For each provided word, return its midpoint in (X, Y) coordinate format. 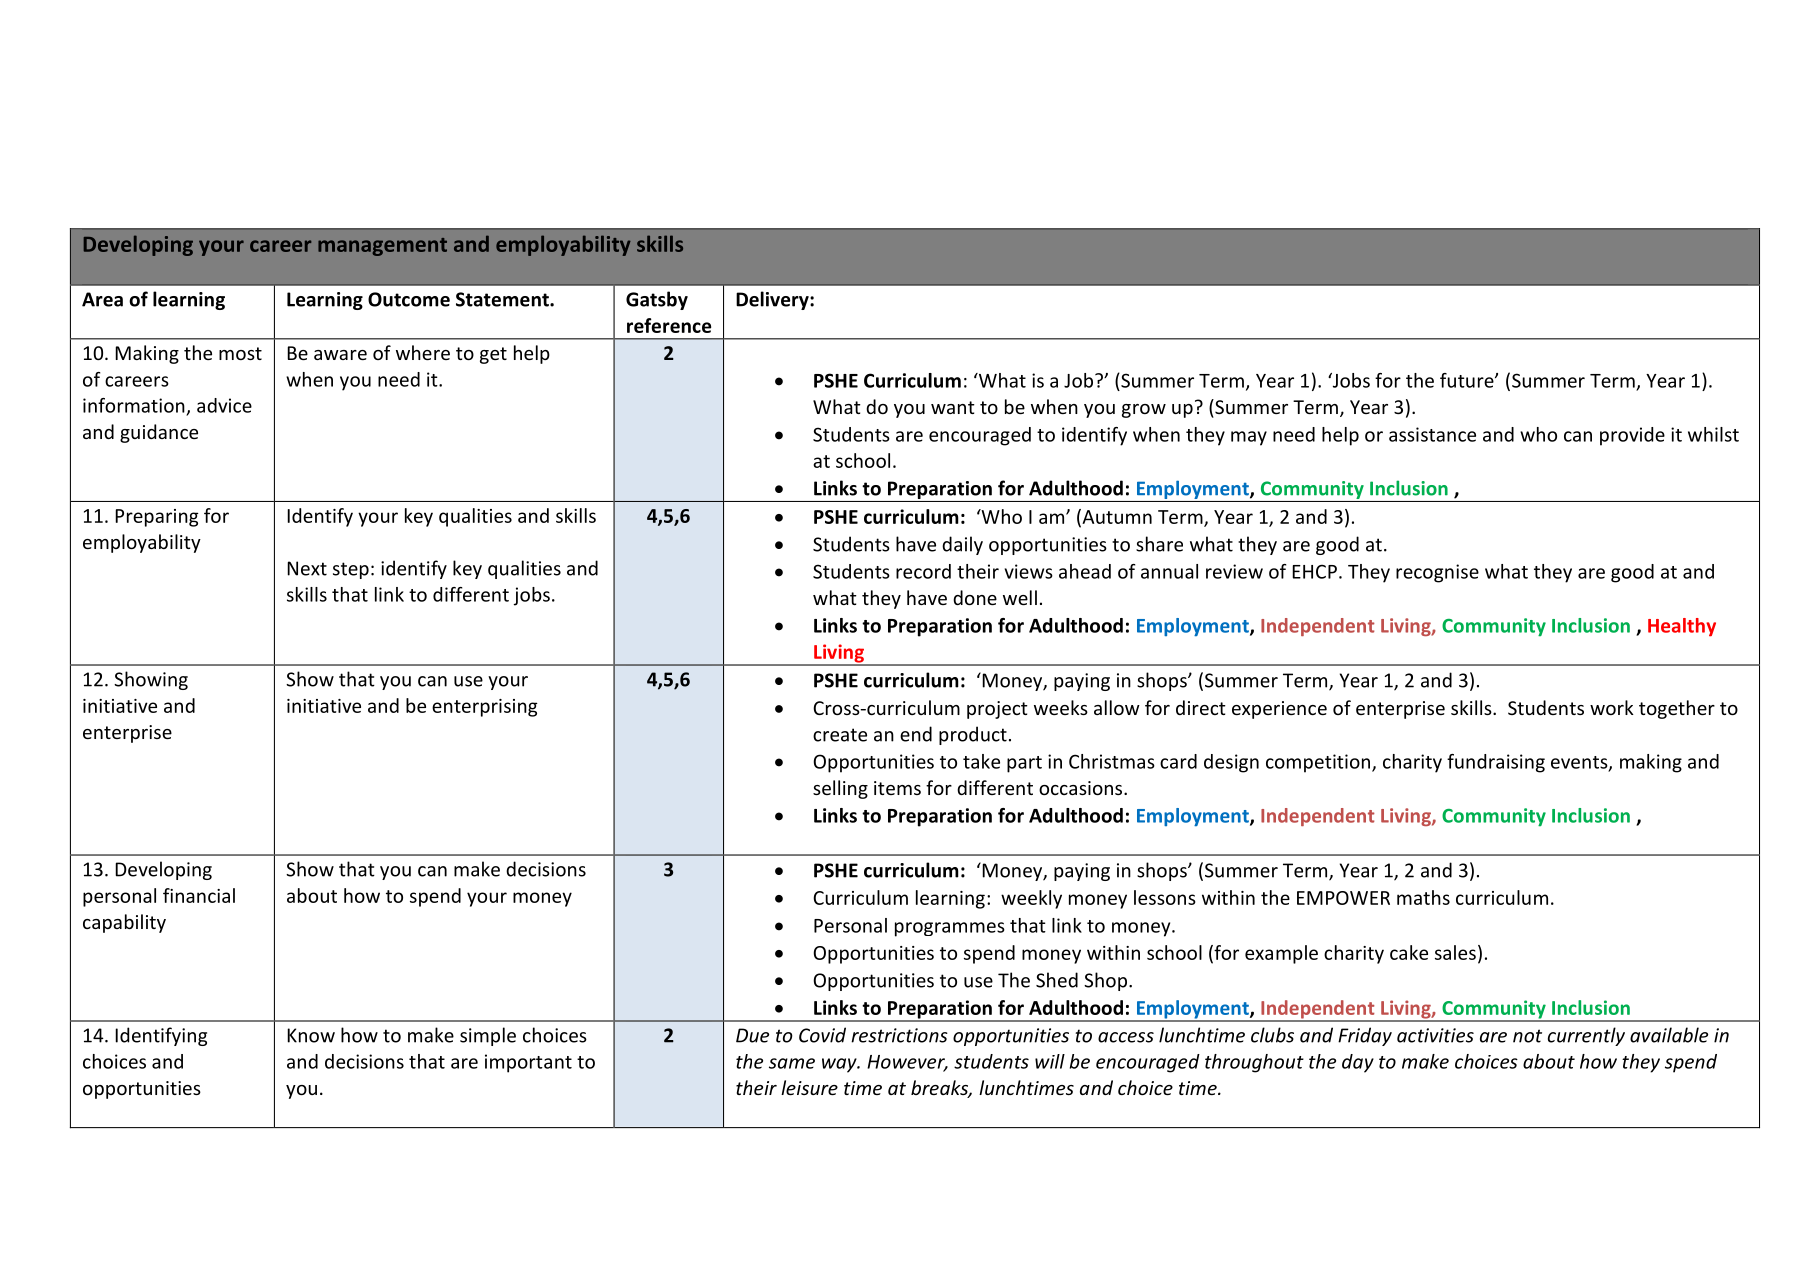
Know (311, 1035)
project (997, 710)
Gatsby (657, 300)
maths (1423, 897)
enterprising (485, 708)
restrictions (899, 1035)
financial (199, 895)
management (382, 247)
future (1468, 380)
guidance (159, 433)
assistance (1432, 434)
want (953, 407)
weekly (1031, 899)
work (1612, 707)
